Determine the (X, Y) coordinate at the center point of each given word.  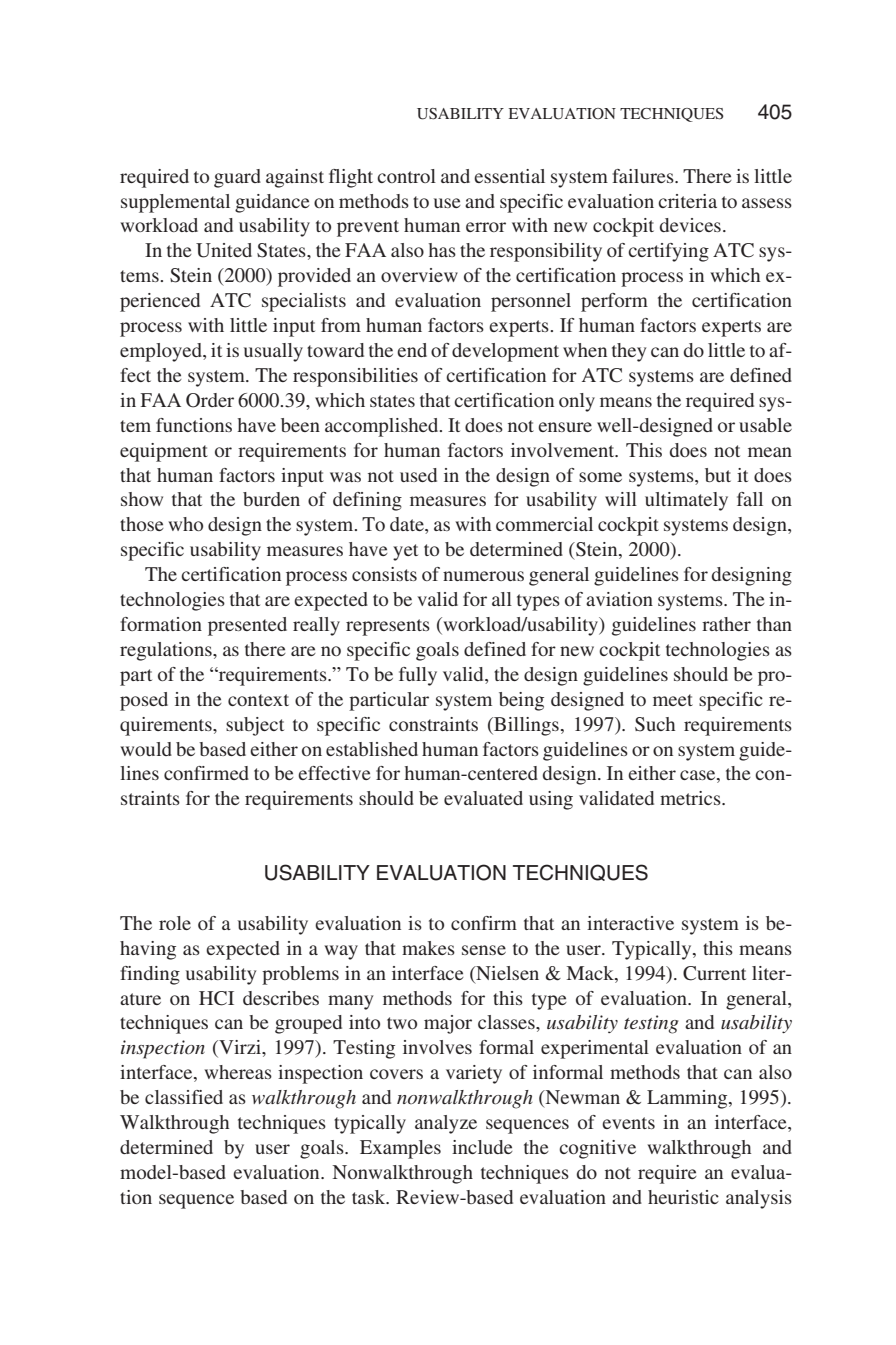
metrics (691, 798)
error (486, 227)
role (175, 923)
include (482, 1147)
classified (184, 1097)
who (185, 524)
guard (237, 178)
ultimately (686, 501)
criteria (687, 201)
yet (405, 552)
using (551, 800)
